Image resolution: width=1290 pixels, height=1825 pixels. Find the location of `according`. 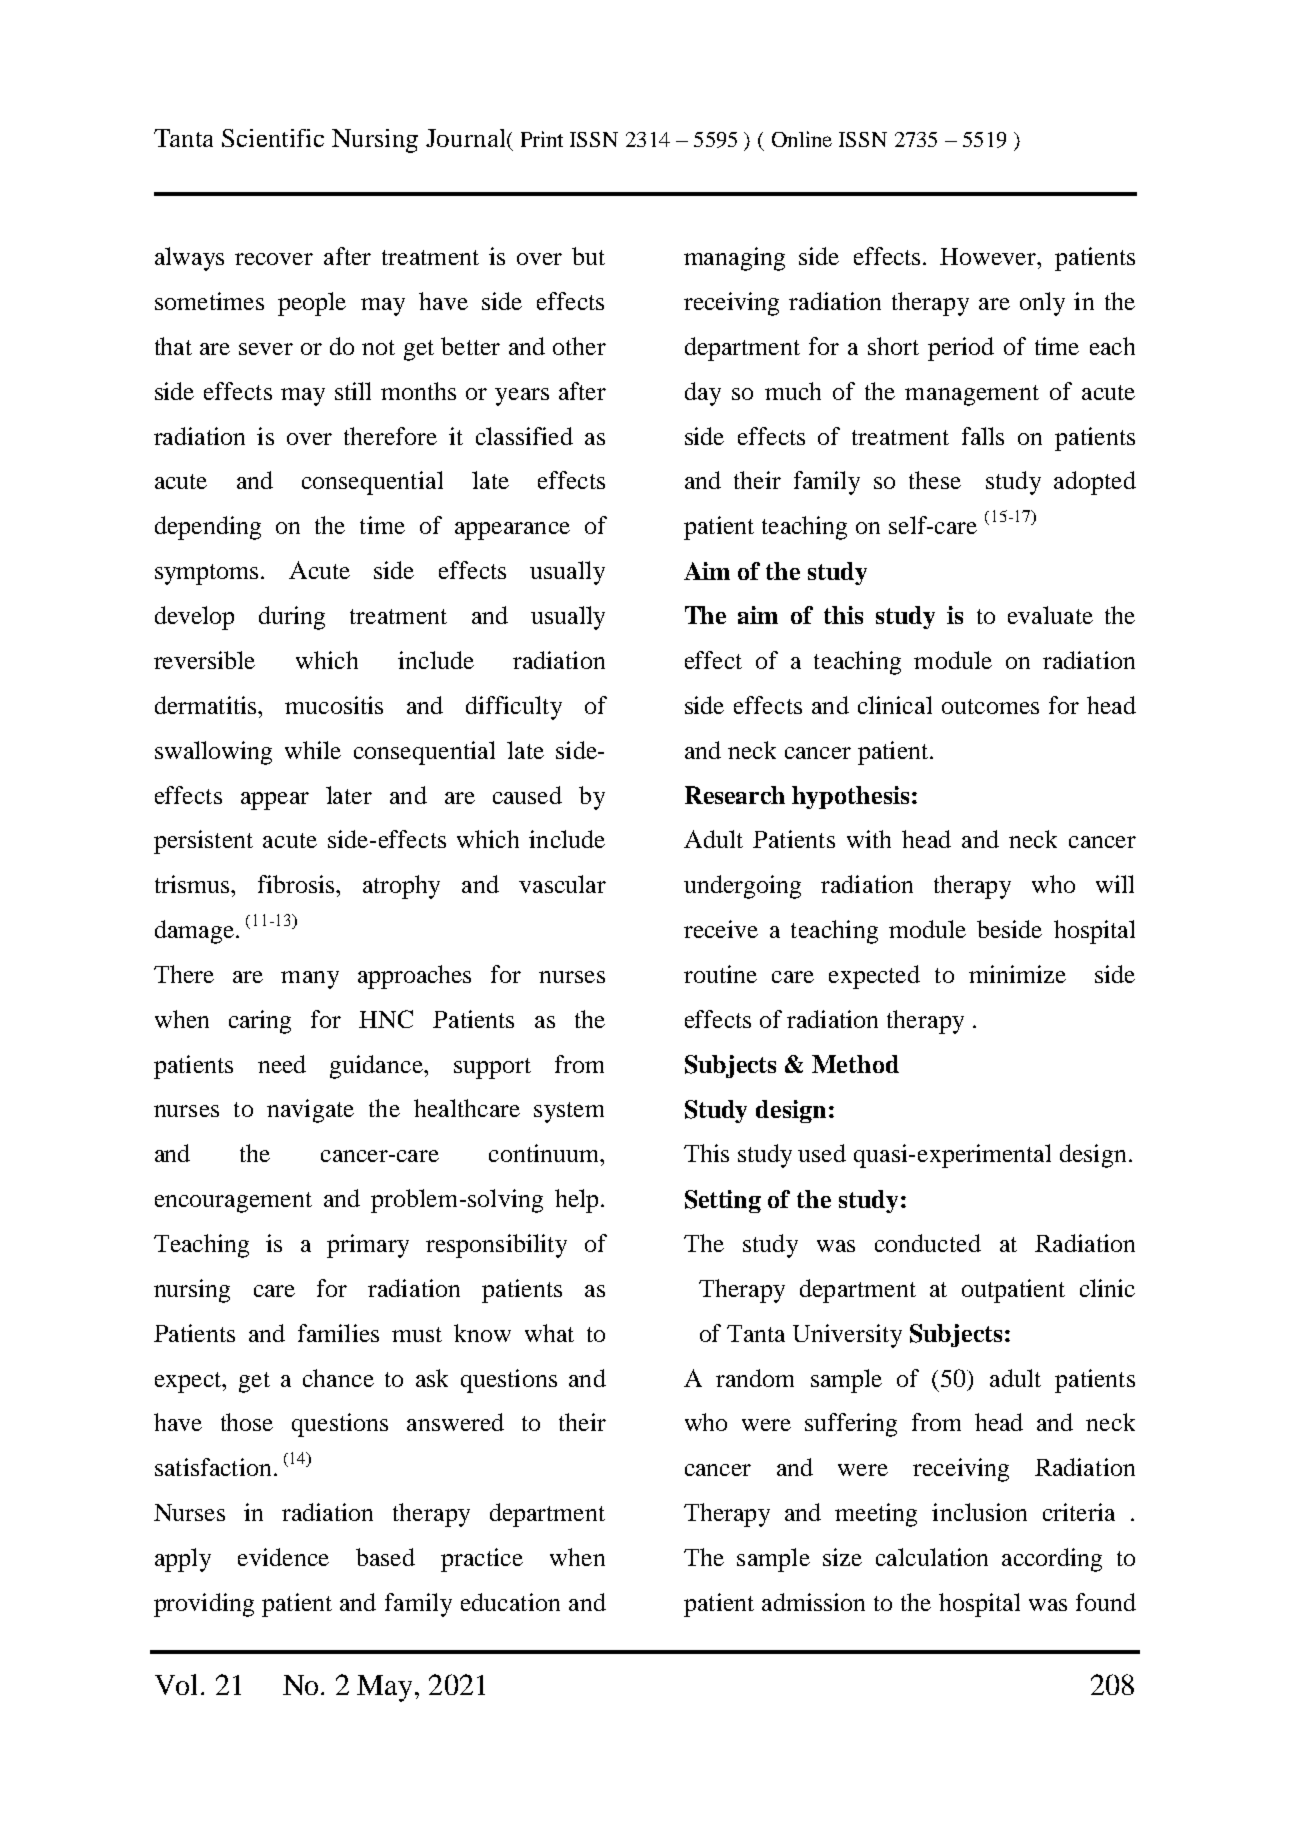

according is located at coordinates (1052, 1560).
